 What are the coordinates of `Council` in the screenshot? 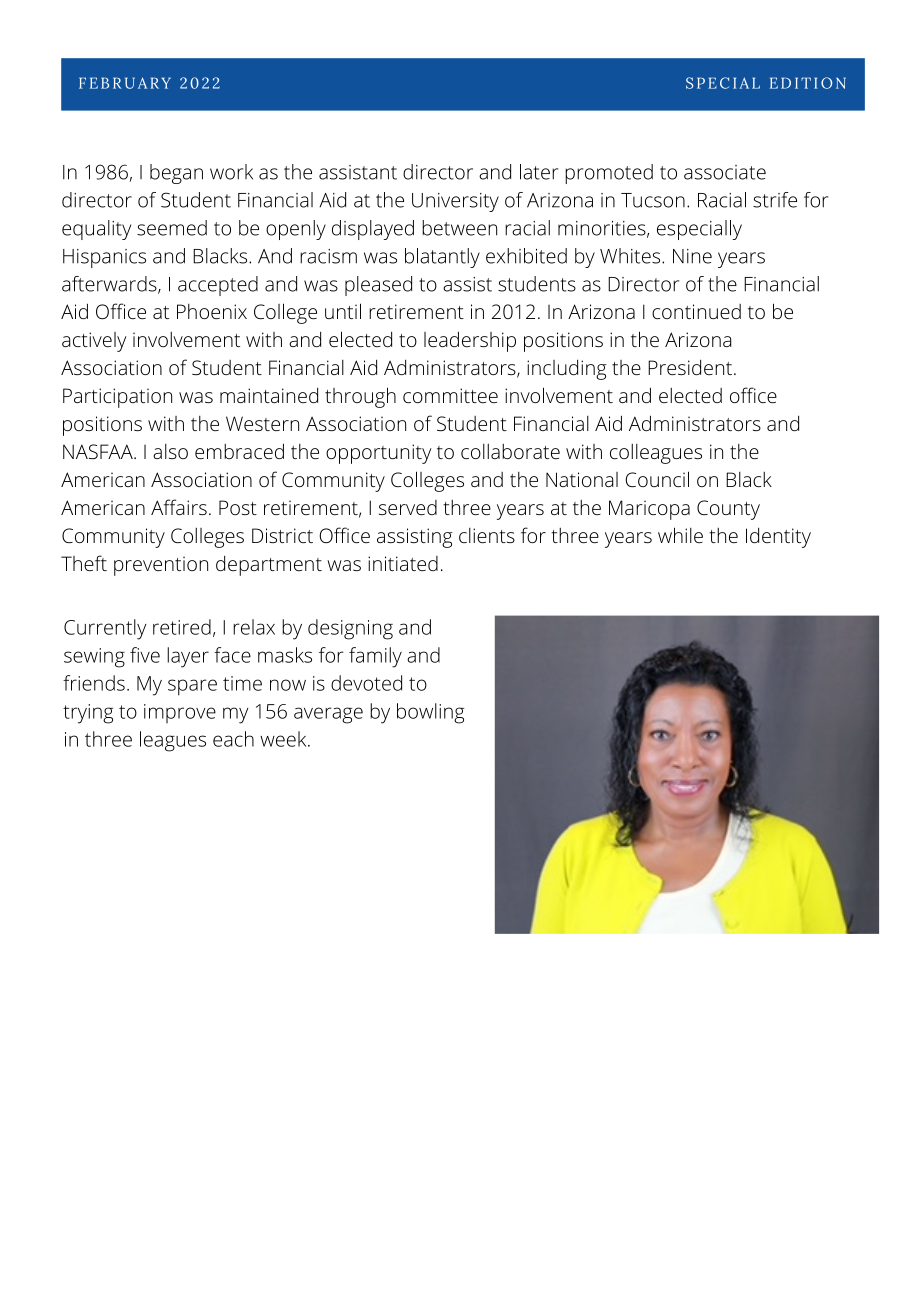 It's located at (657, 479).
